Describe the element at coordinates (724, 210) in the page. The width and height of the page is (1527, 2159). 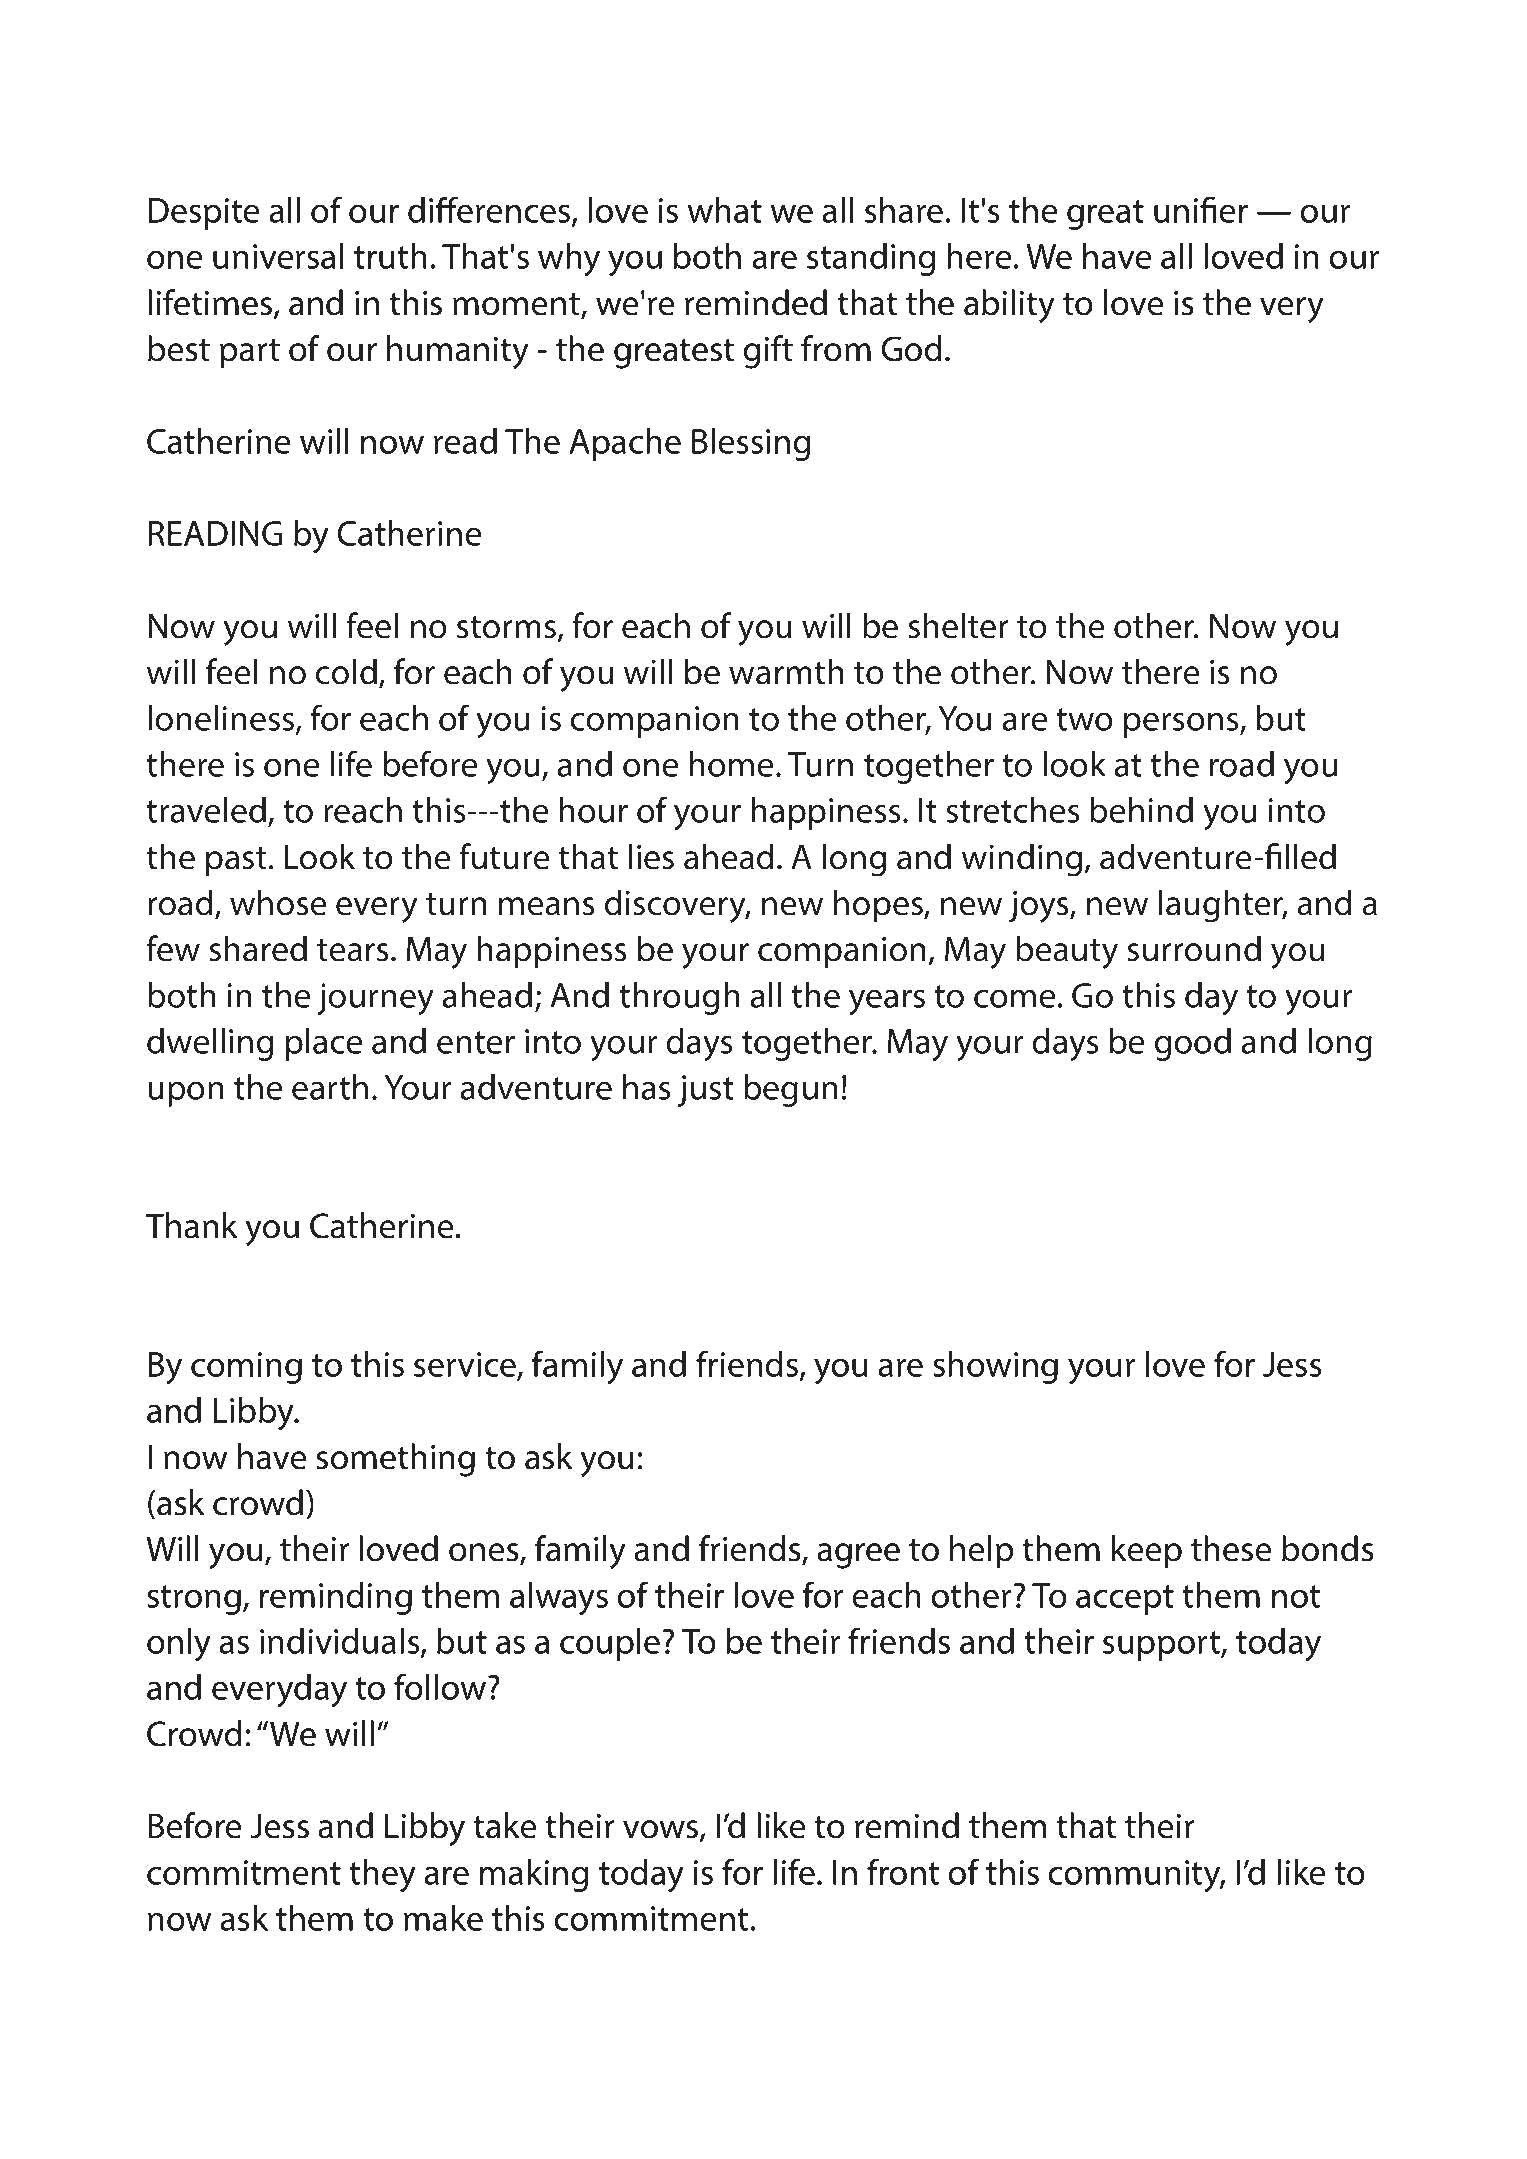
I see `what` at that location.
